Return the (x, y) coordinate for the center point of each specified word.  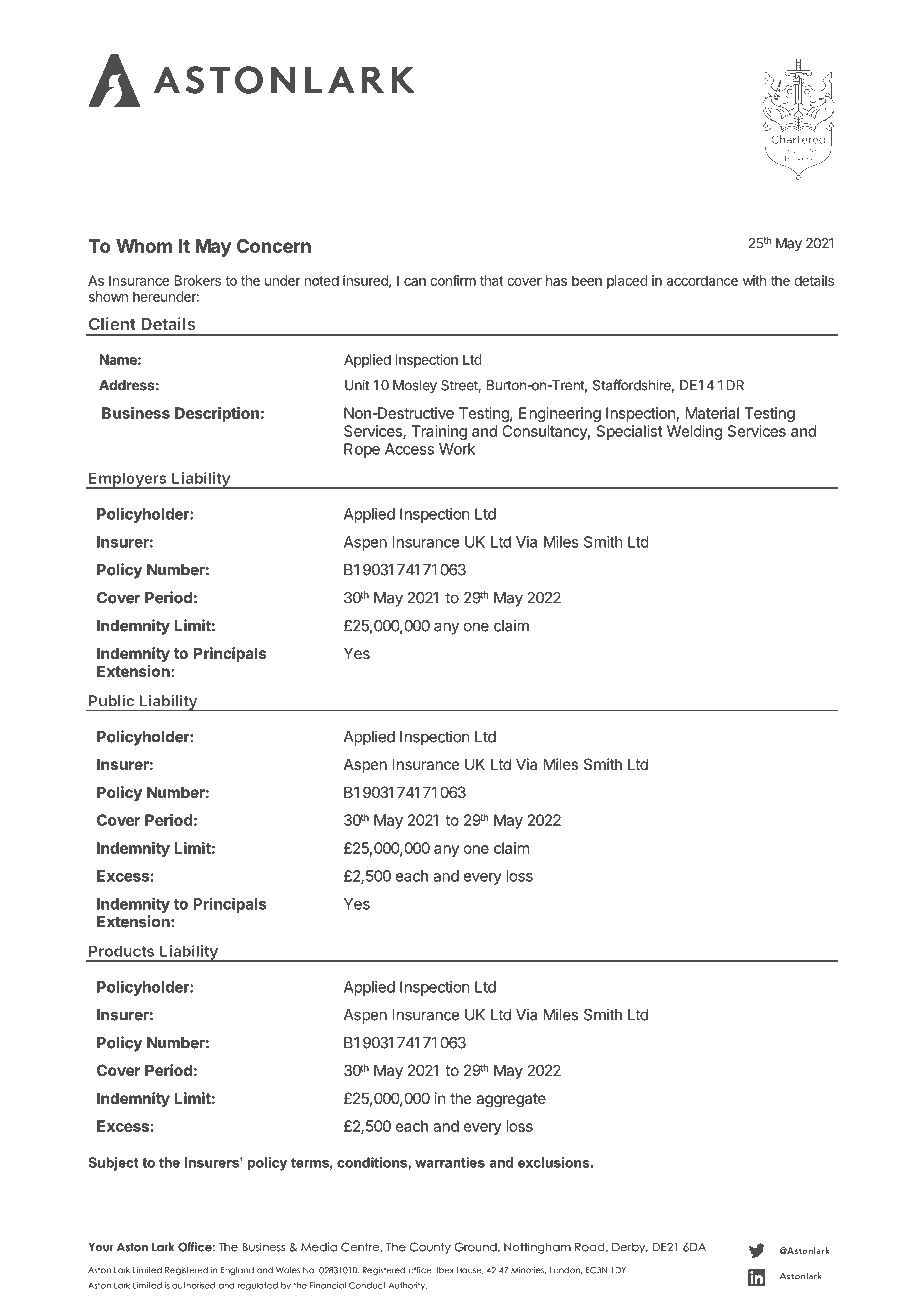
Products (121, 951)
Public (111, 701)
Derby (630, 1248)
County (430, 1248)
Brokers (197, 280)
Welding (694, 432)
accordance (702, 280)
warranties (450, 1162)
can (415, 282)
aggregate (511, 1100)
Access (409, 449)
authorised (193, 1285)
